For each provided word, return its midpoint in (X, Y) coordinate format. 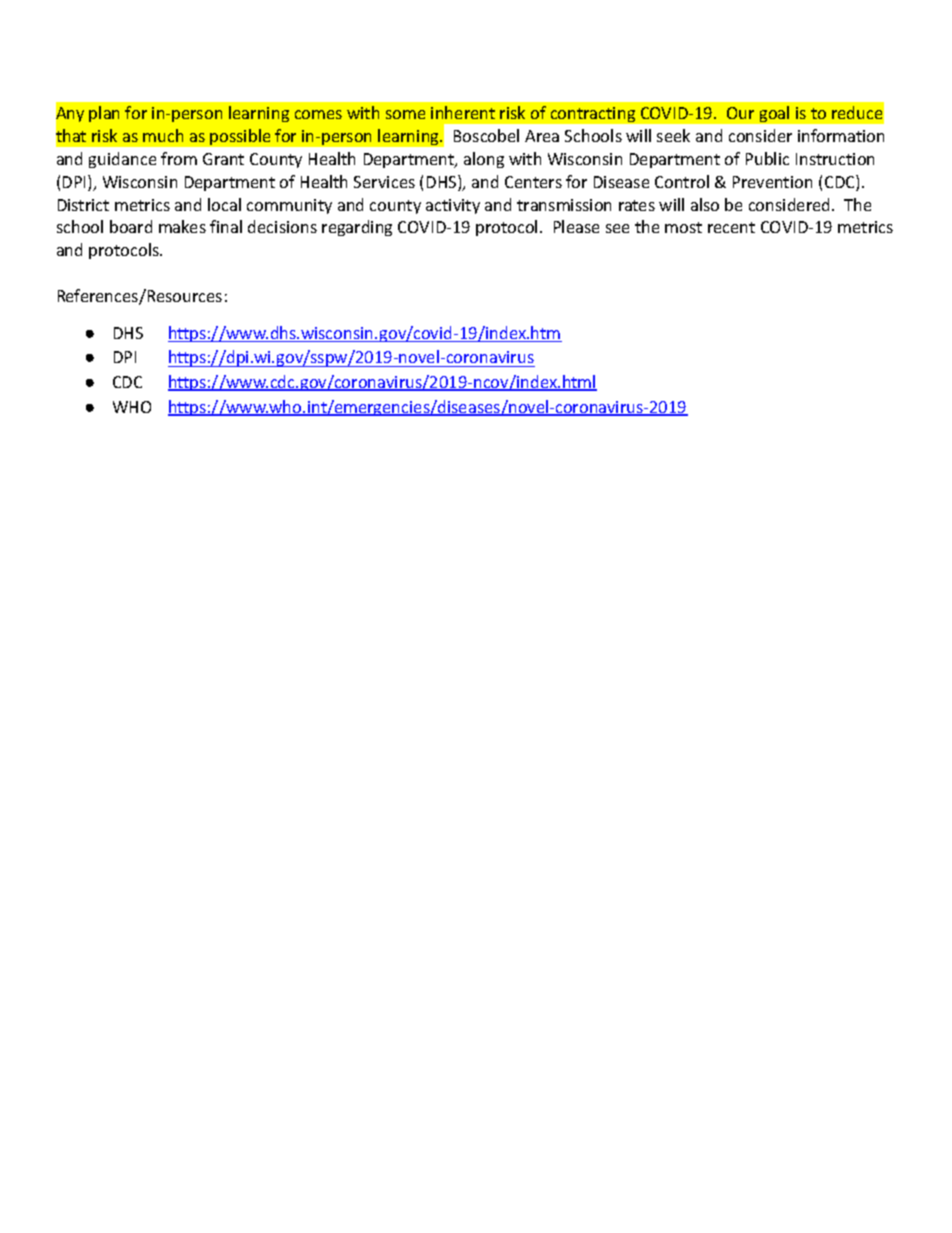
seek (673, 135)
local (224, 204)
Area (542, 136)
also (705, 204)
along (484, 160)
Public (767, 158)
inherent (463, 112)
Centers (533, 182)
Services (384, 182)
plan (104, 114)
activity (453, 206)
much (163, 135)
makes (182, 226)
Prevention (772, 182)
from (179, 158)
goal (774, 114)
